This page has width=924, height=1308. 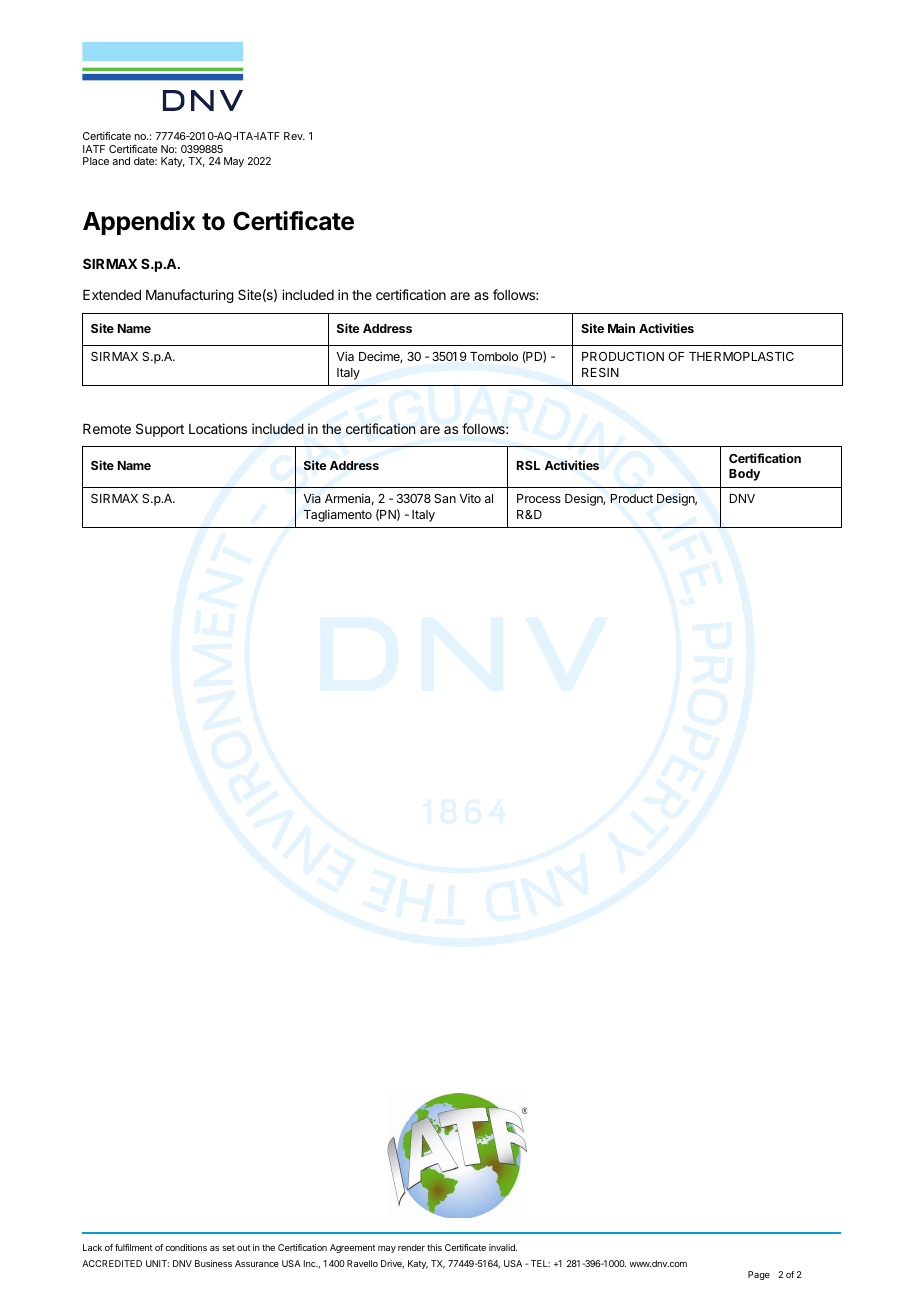 What do you see at coordinates (621, 328) in the page?
I see `Main` at bounding box center [621, 328].
